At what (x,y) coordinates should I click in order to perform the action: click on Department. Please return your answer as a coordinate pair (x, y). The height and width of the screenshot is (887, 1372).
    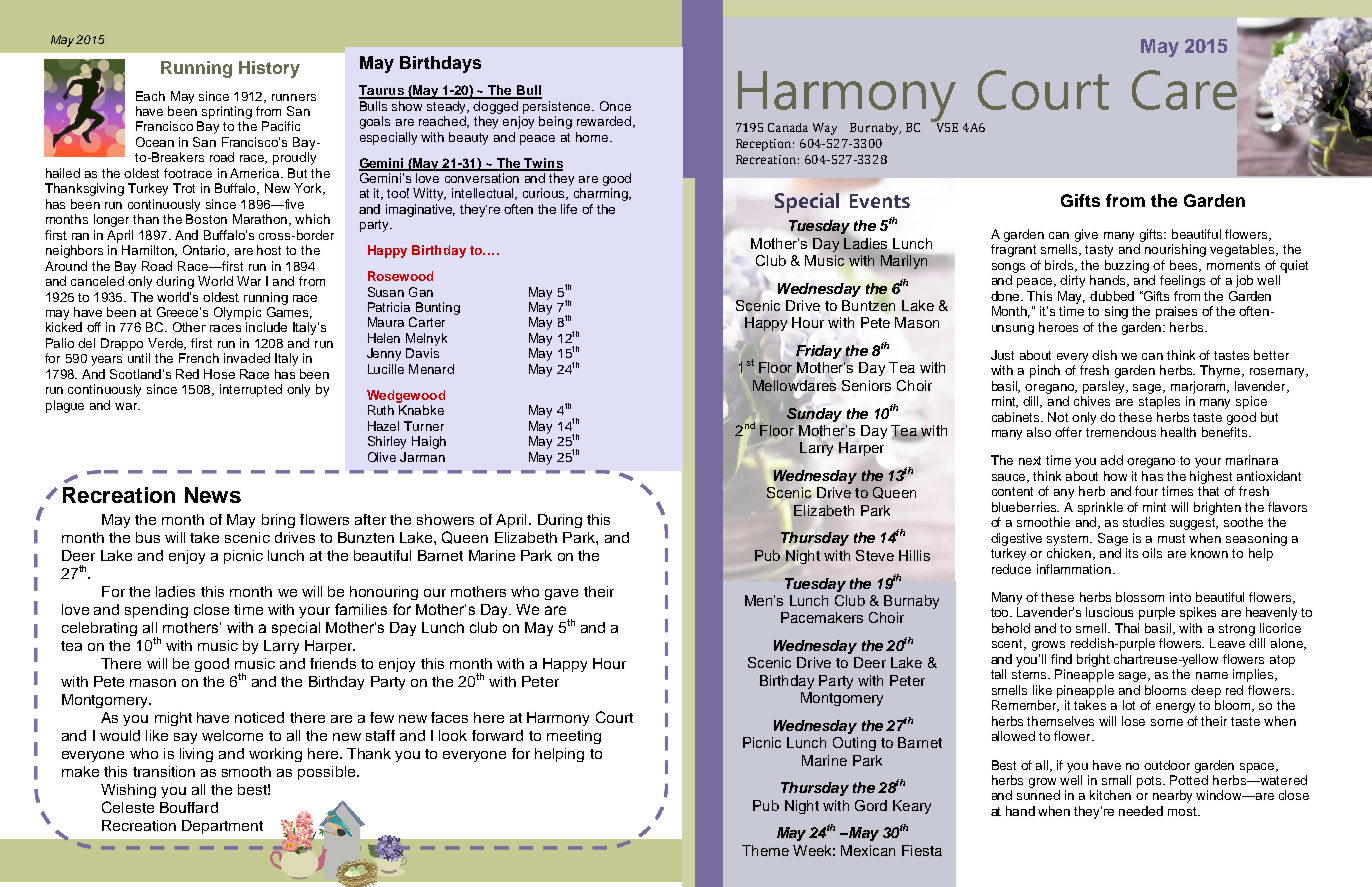
    Looking at the image, I should click on (222, 827).
